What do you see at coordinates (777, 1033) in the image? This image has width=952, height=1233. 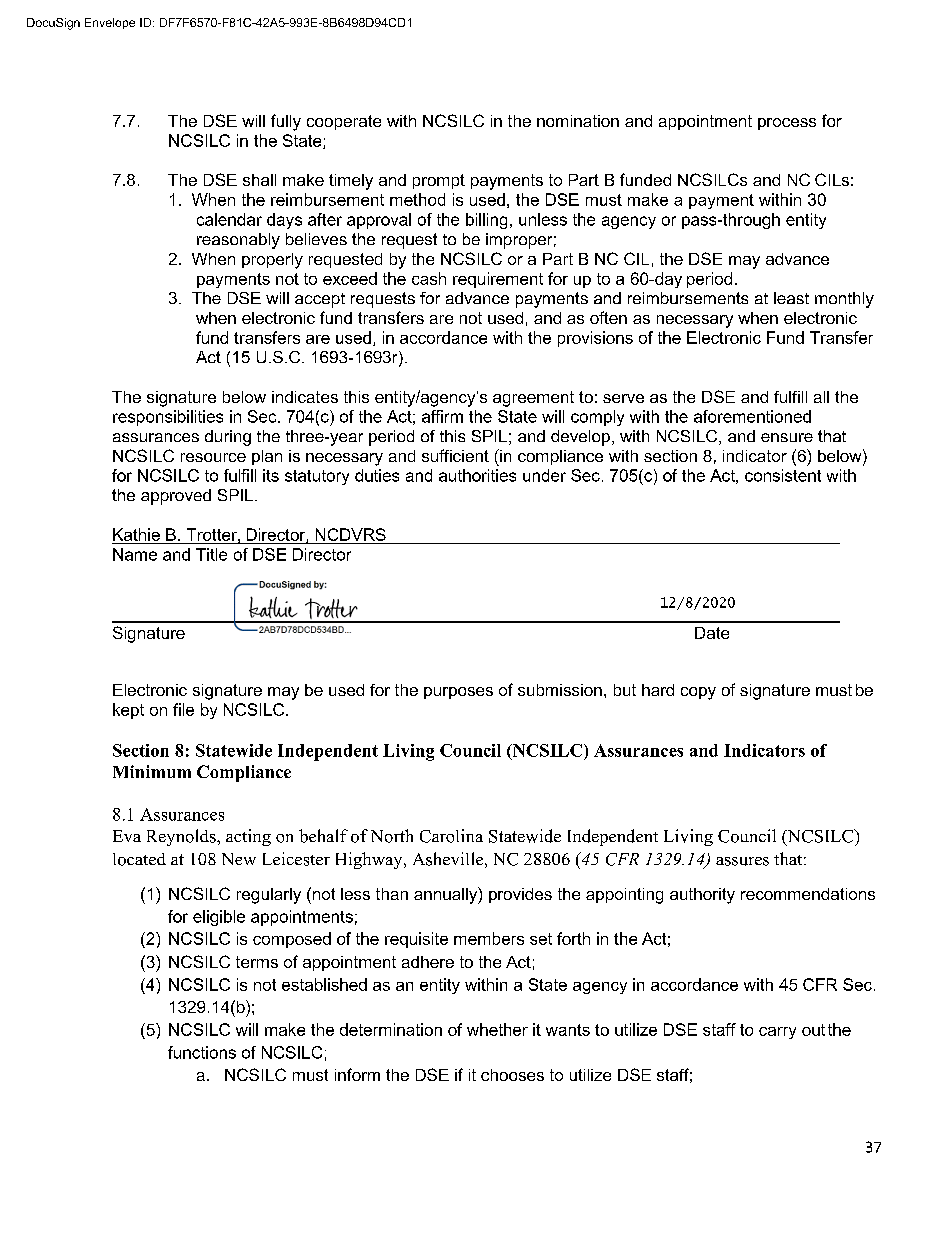 I see `carry` at bounding box center [777, 1033].
